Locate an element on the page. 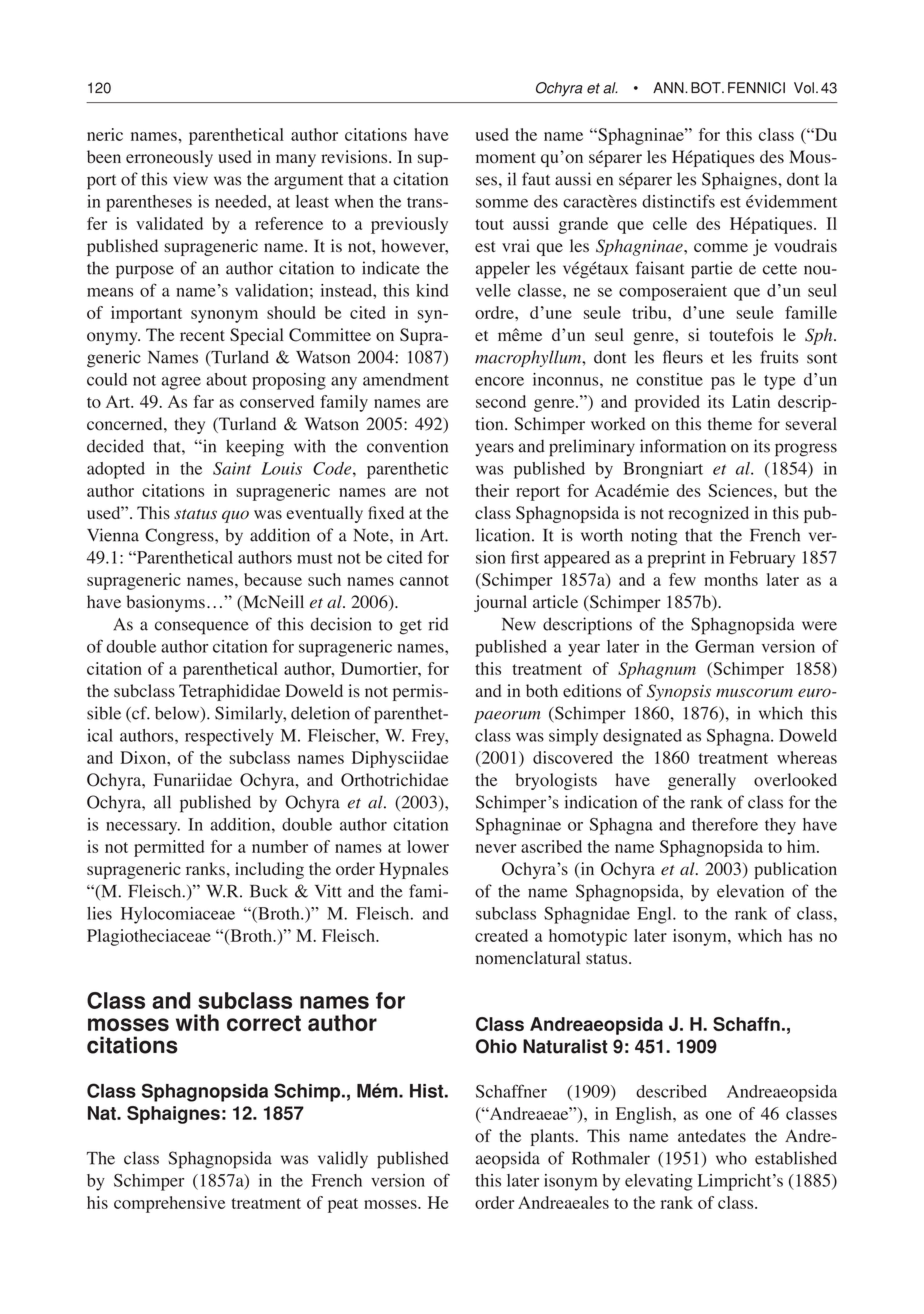 This document has width=924, height=1314. agree is located at coordinates (181, 383).
